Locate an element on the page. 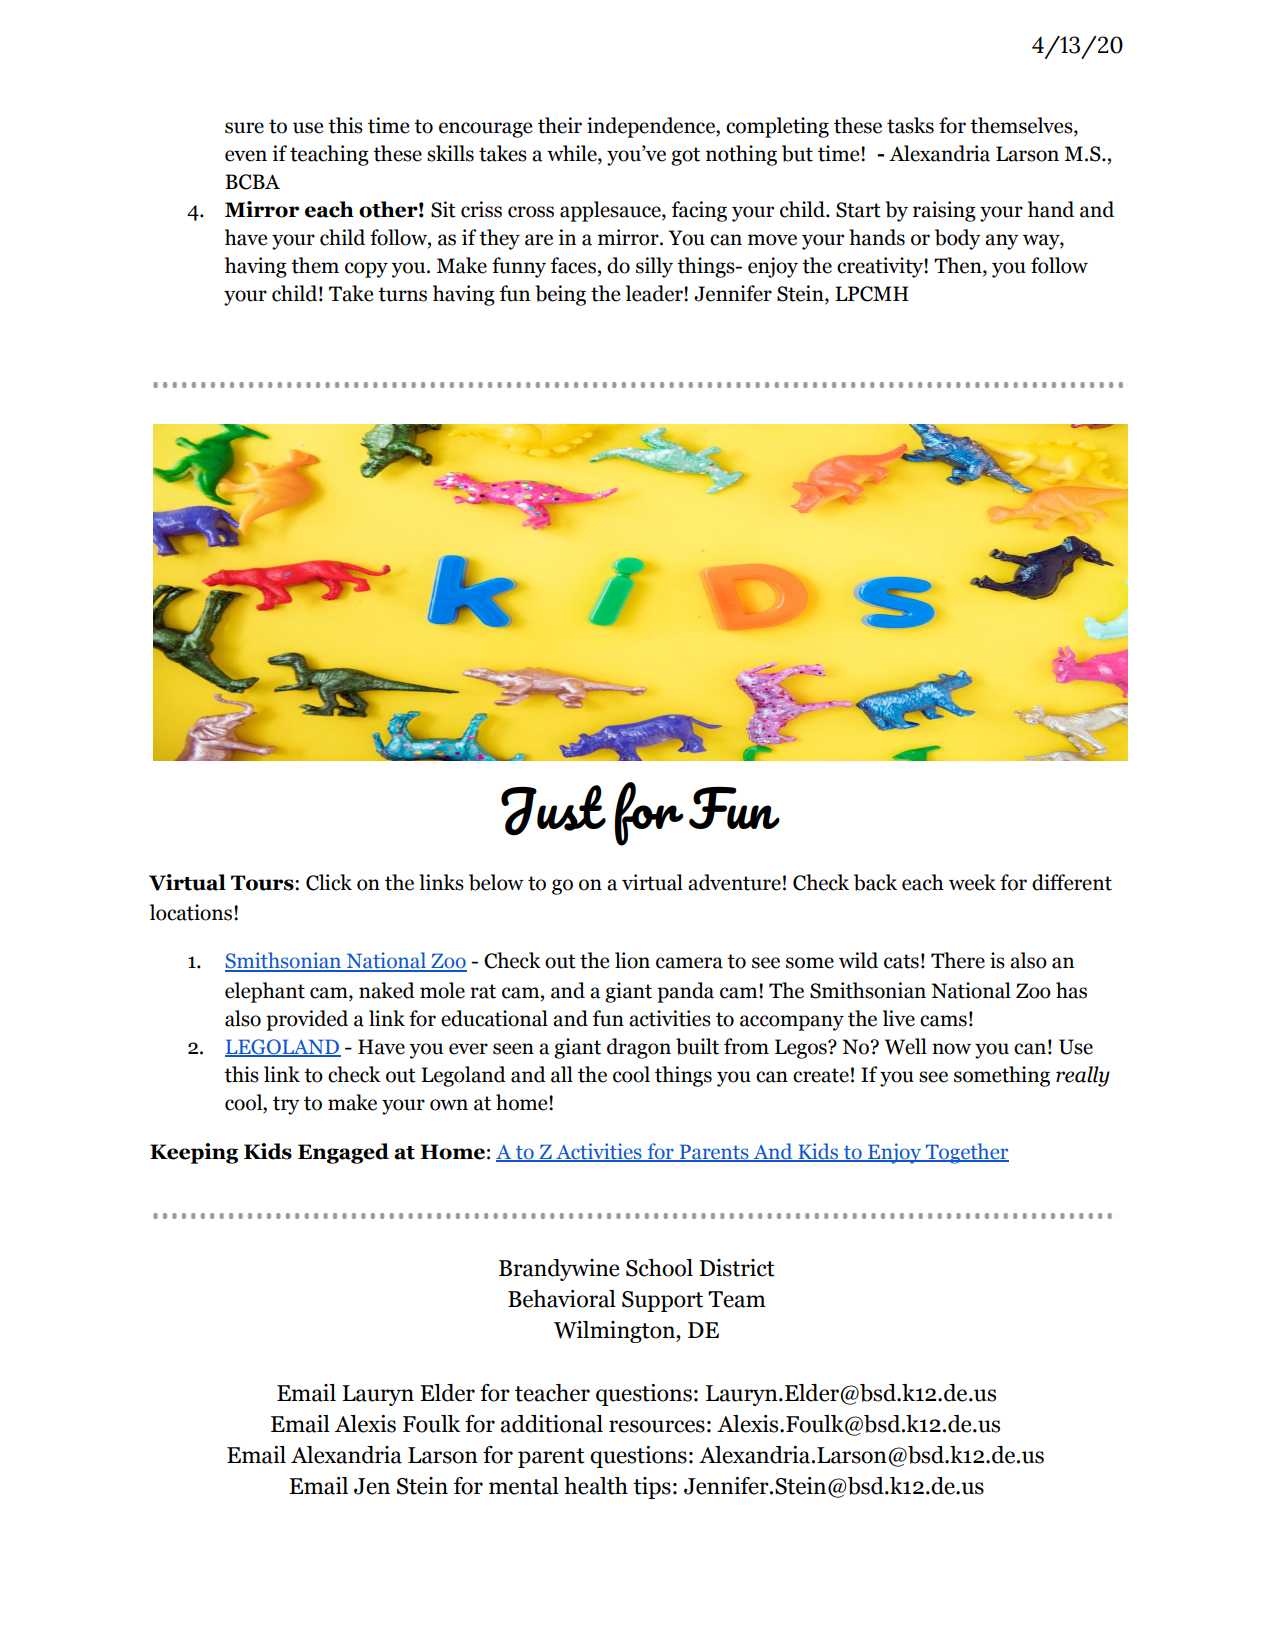  week is located at coordinates (972, 882).
